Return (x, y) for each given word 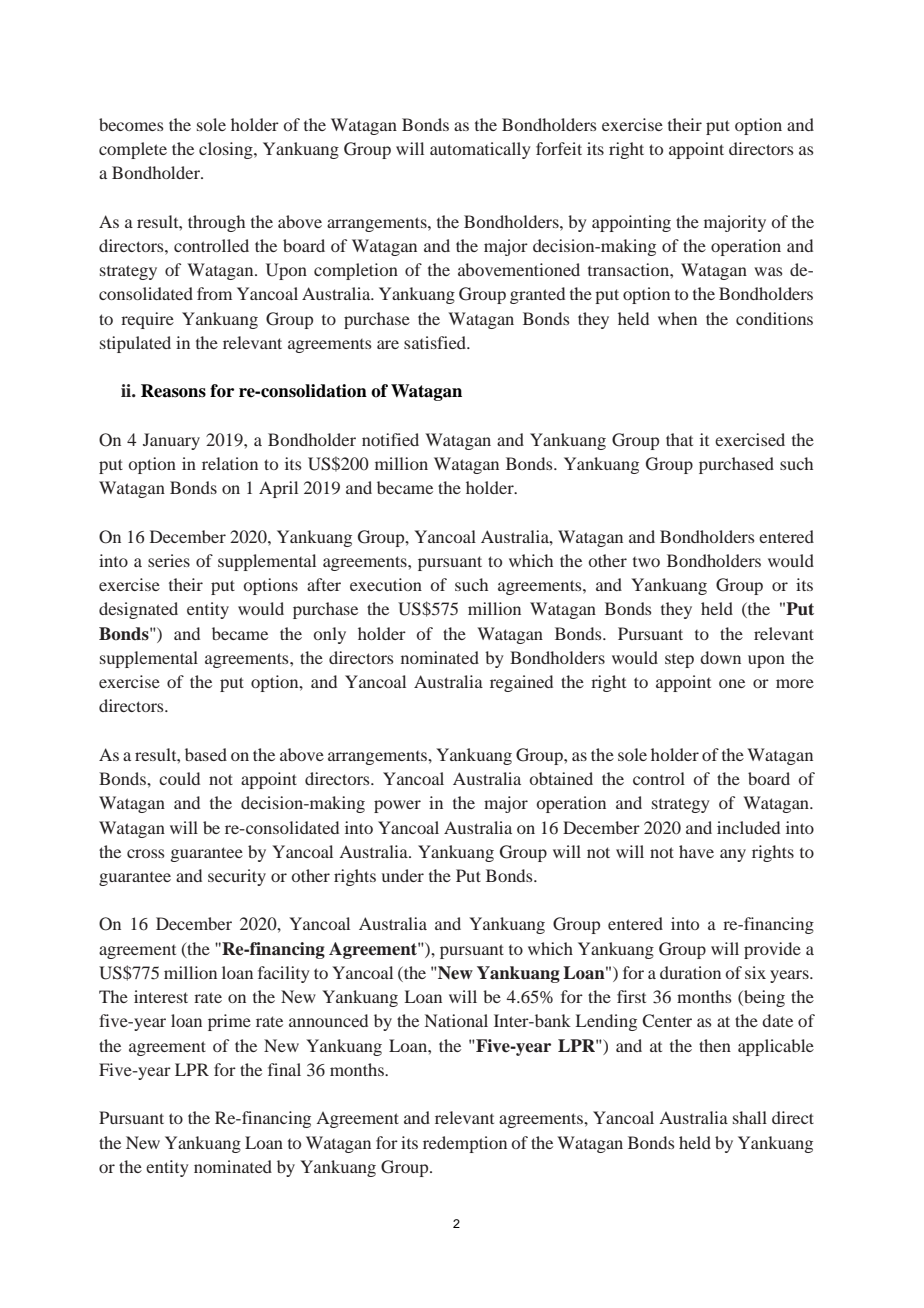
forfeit (559, 148)
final (284, 1069)
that (679, 439)
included (748, 827)
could (179, 778)
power (397, 806)
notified (390, 439)
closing (227, 150)
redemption (465, 1144)
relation (230, 463)
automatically (480, 150)
